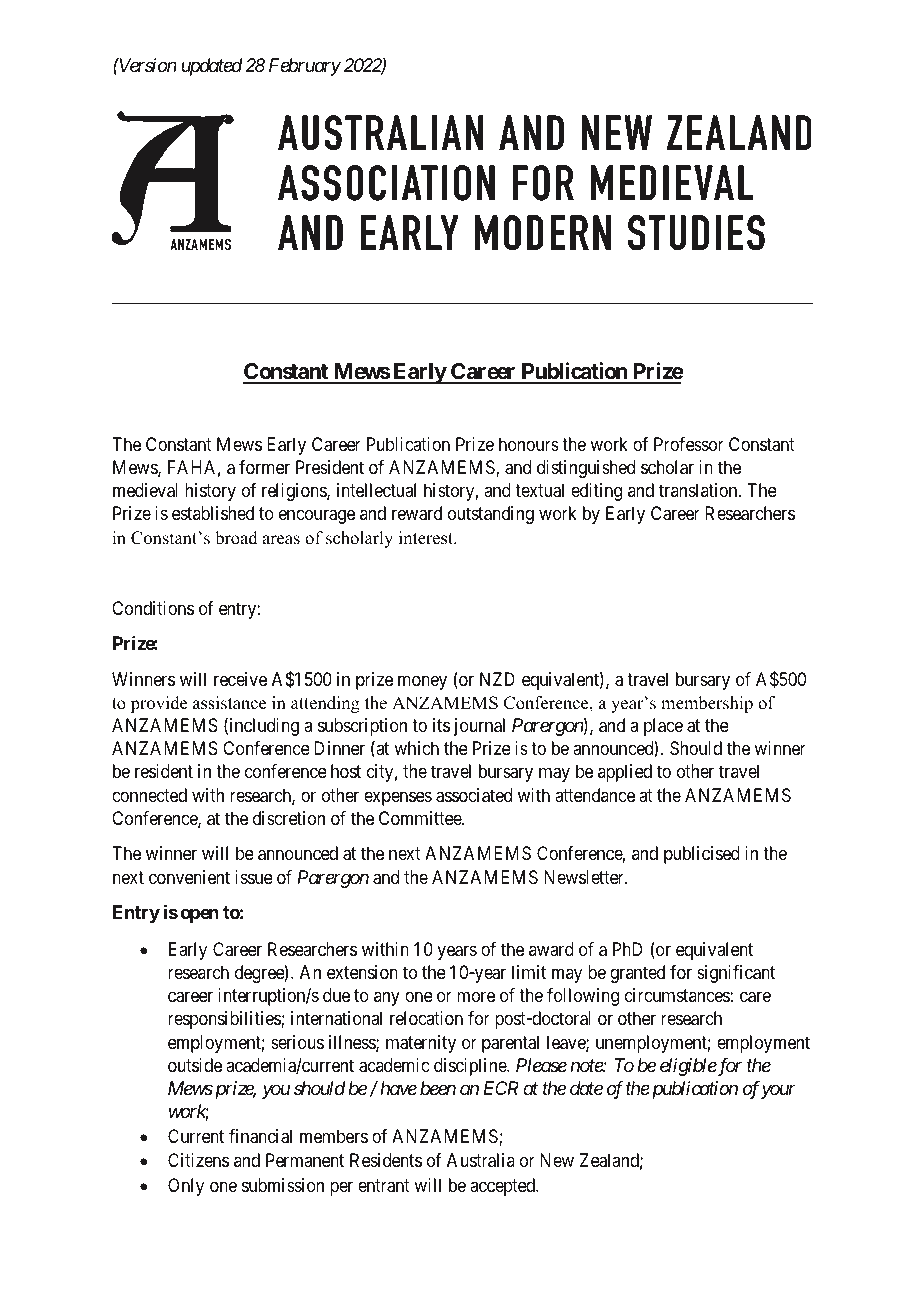 The image size is (924, 1308). I want to click on significant, so click(736, 974).
